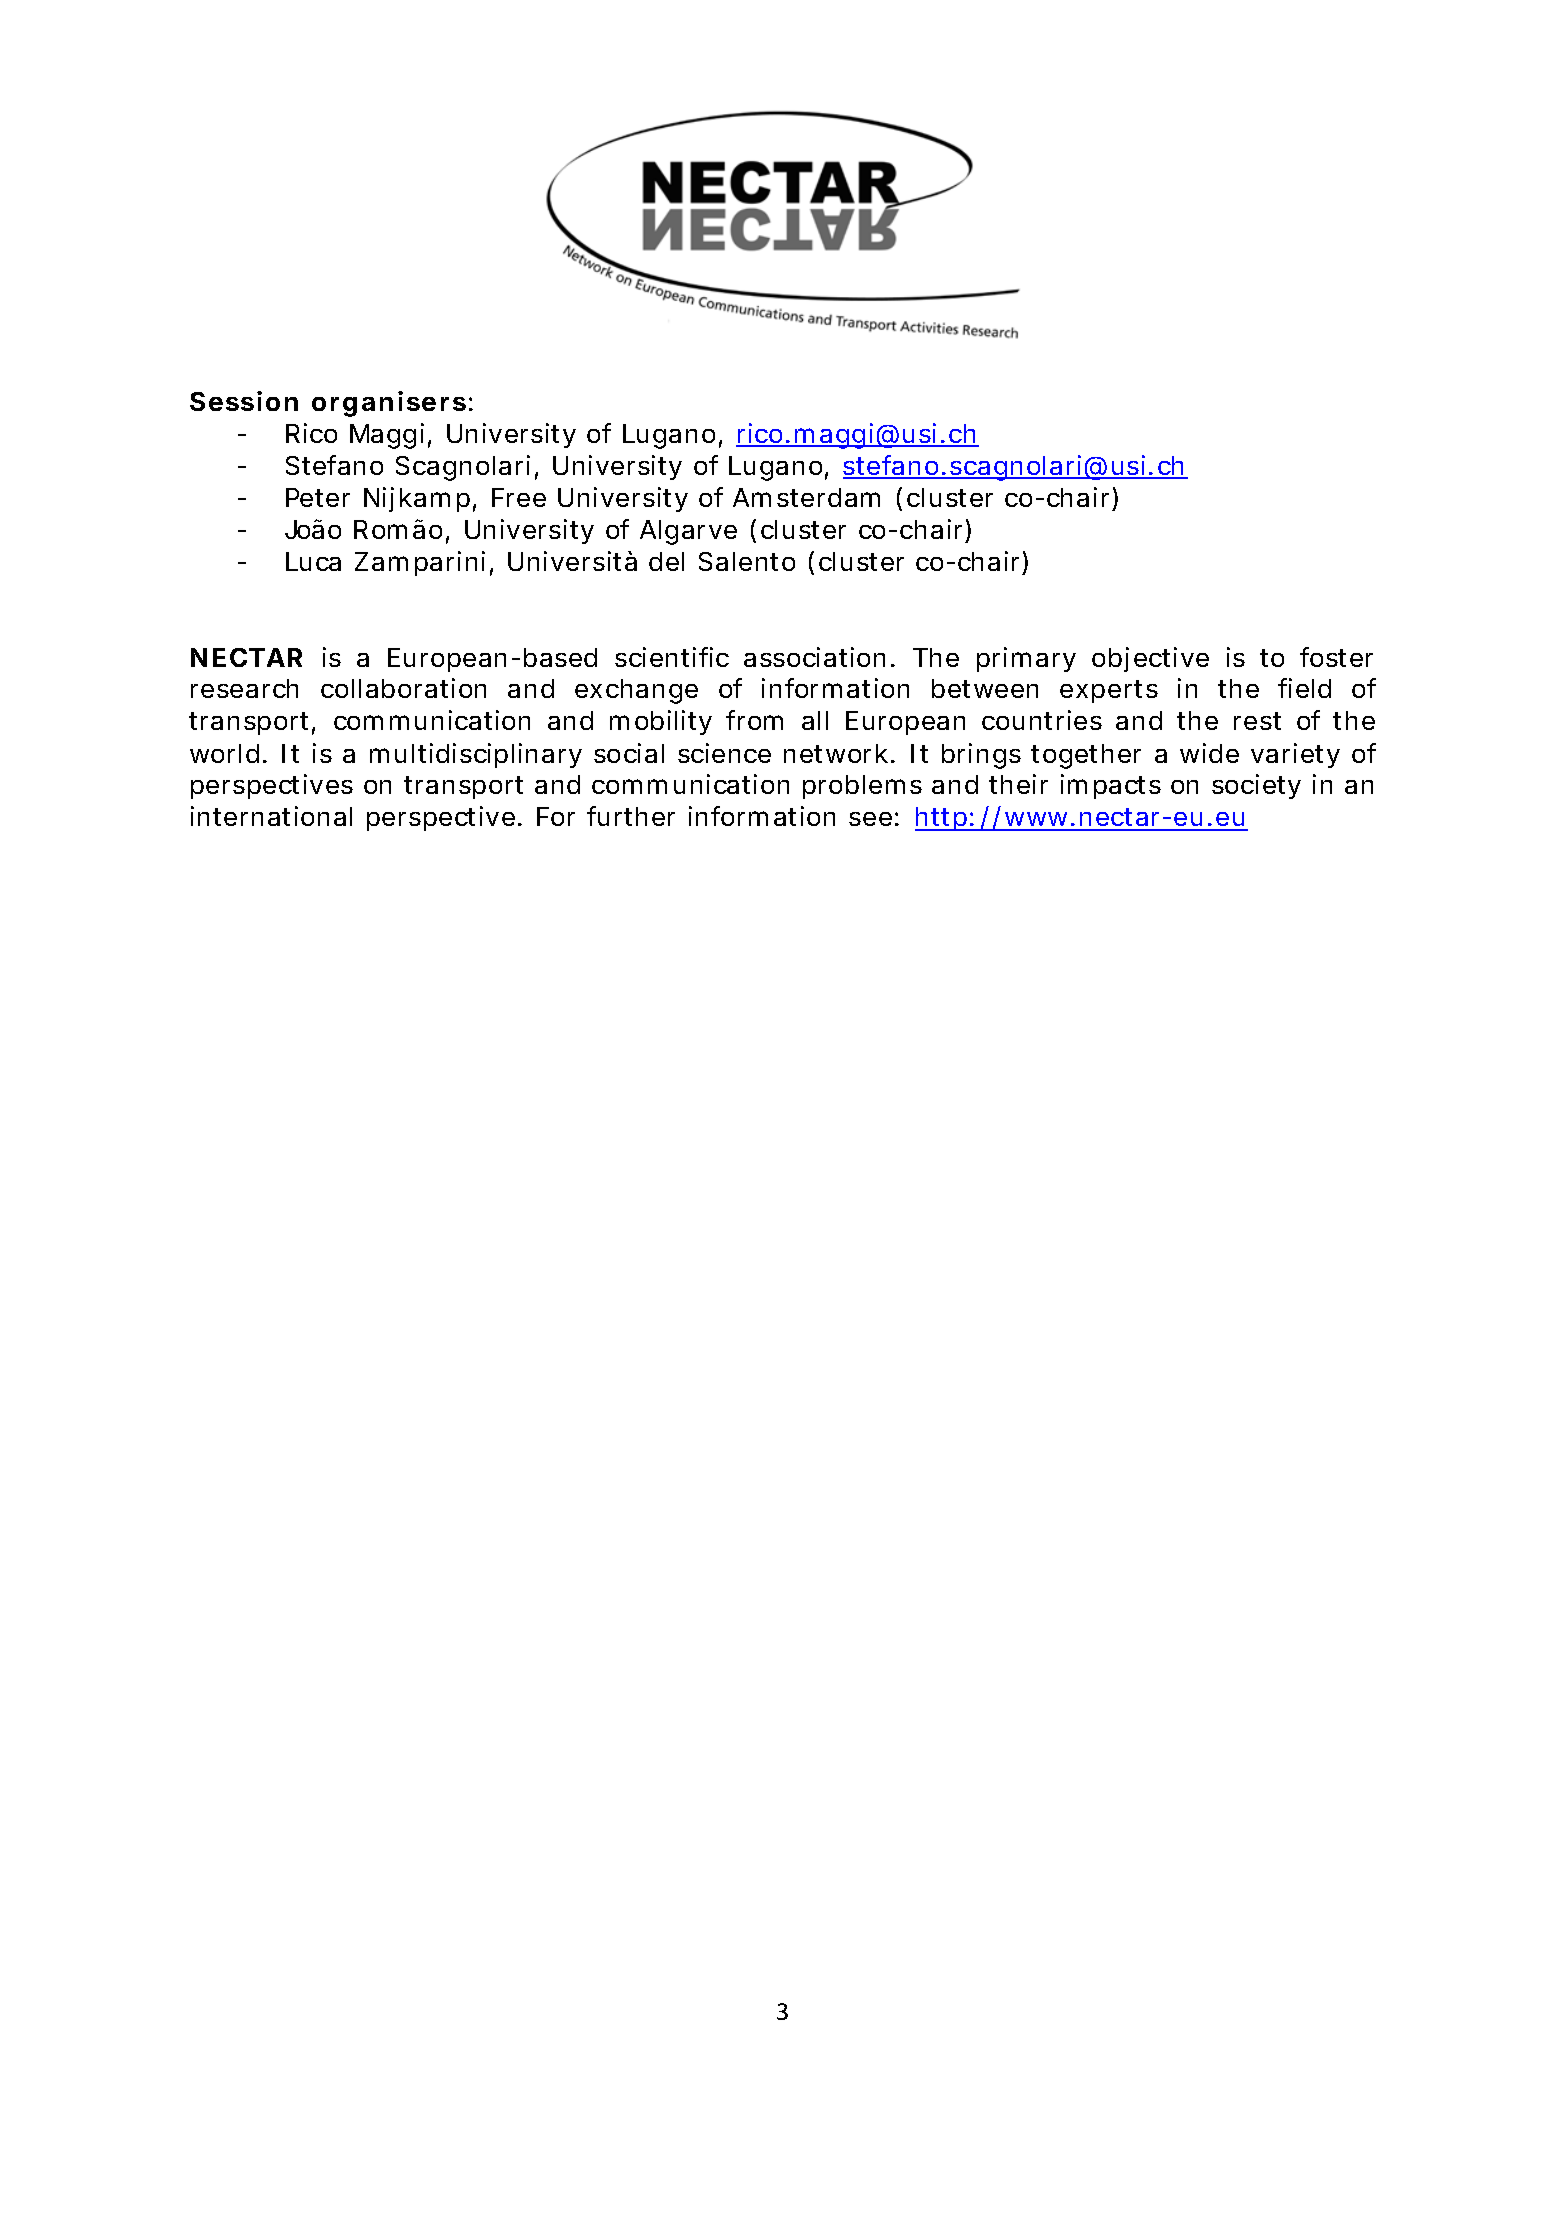 This screenshot has height=2215, width=1566. I want to click on Amsterdam, so click(806, 497).
